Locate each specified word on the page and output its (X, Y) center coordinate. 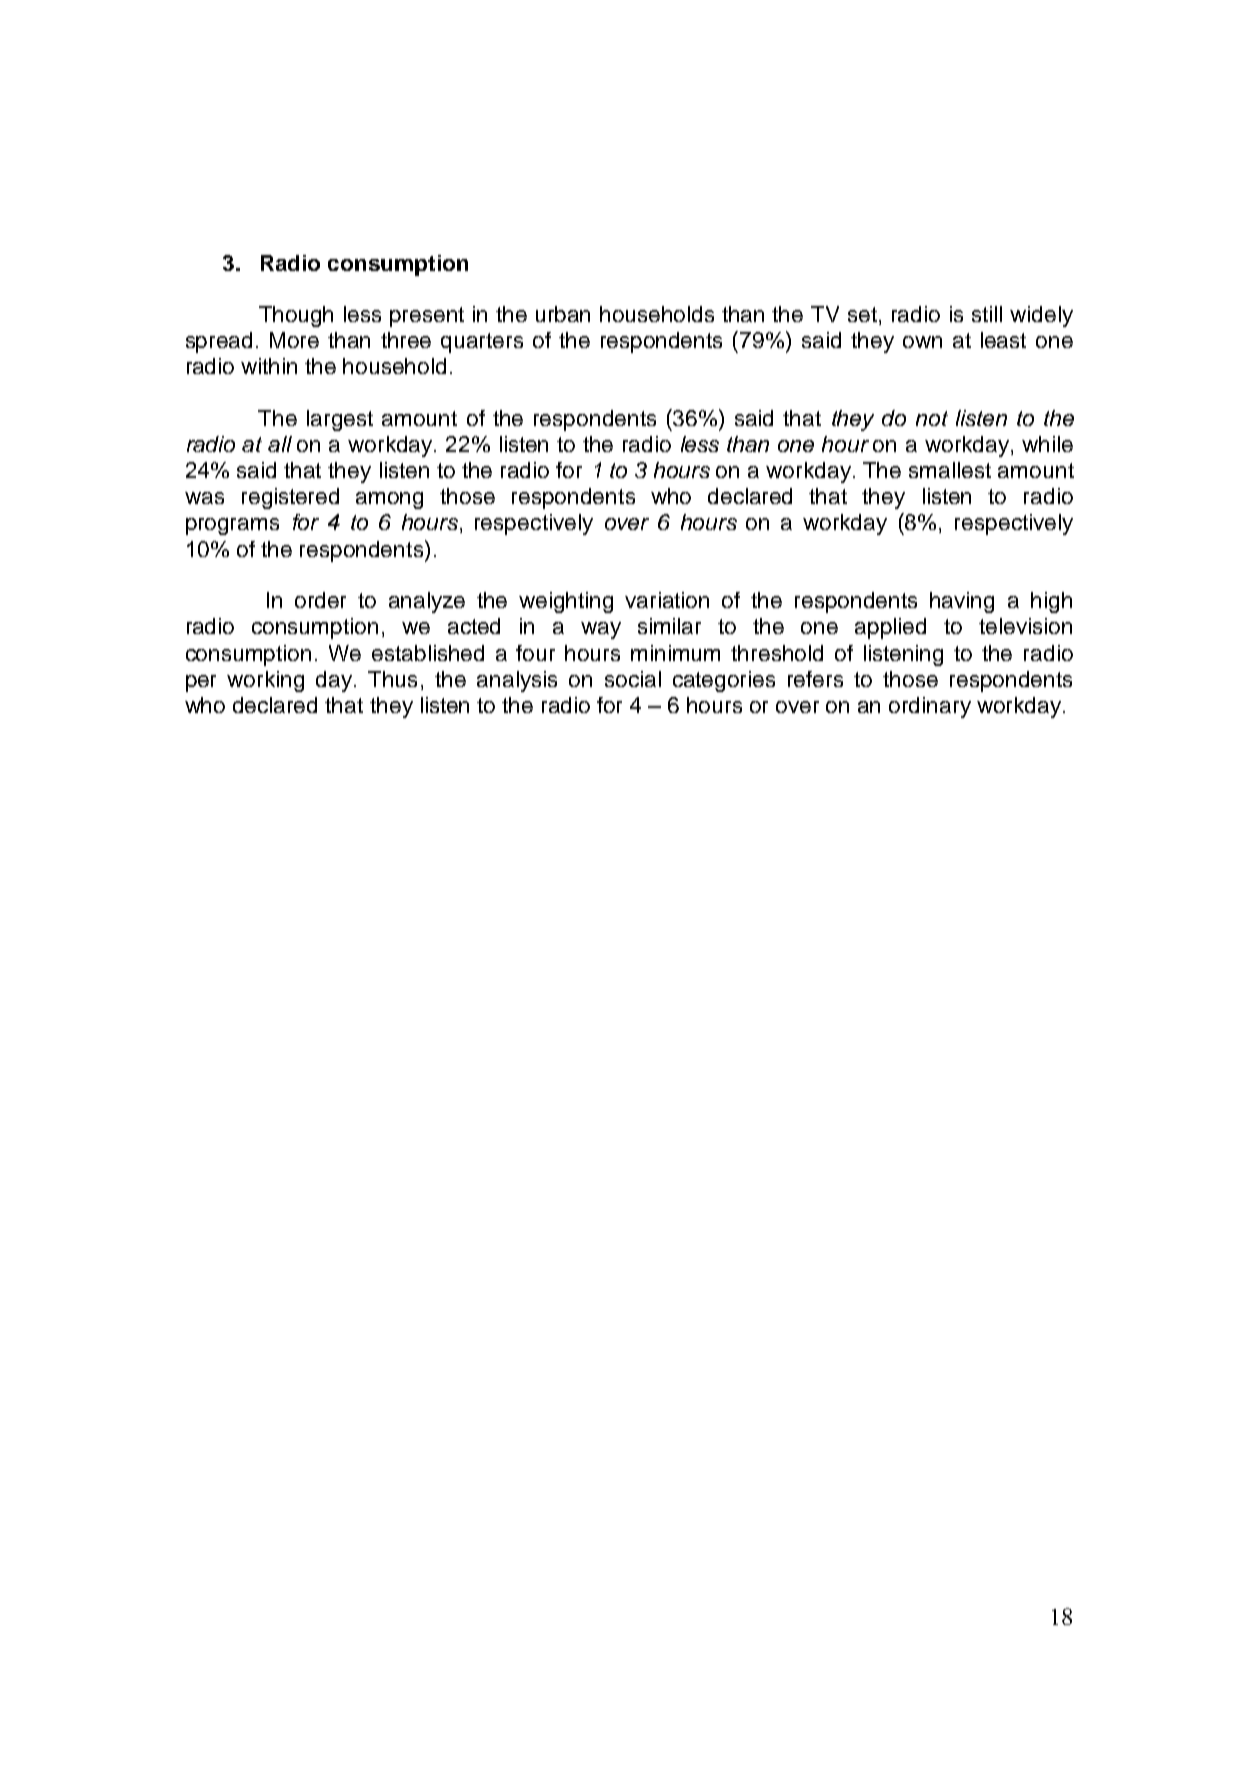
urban (563, 314)
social (633, 679)
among (389, 500)
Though (296, 316)
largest (340, 420)
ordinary (930, 707)
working (265, 681)
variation (667, 600)
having (962, 602)
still (987, 314)
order (320, 600)
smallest (950, 470)
